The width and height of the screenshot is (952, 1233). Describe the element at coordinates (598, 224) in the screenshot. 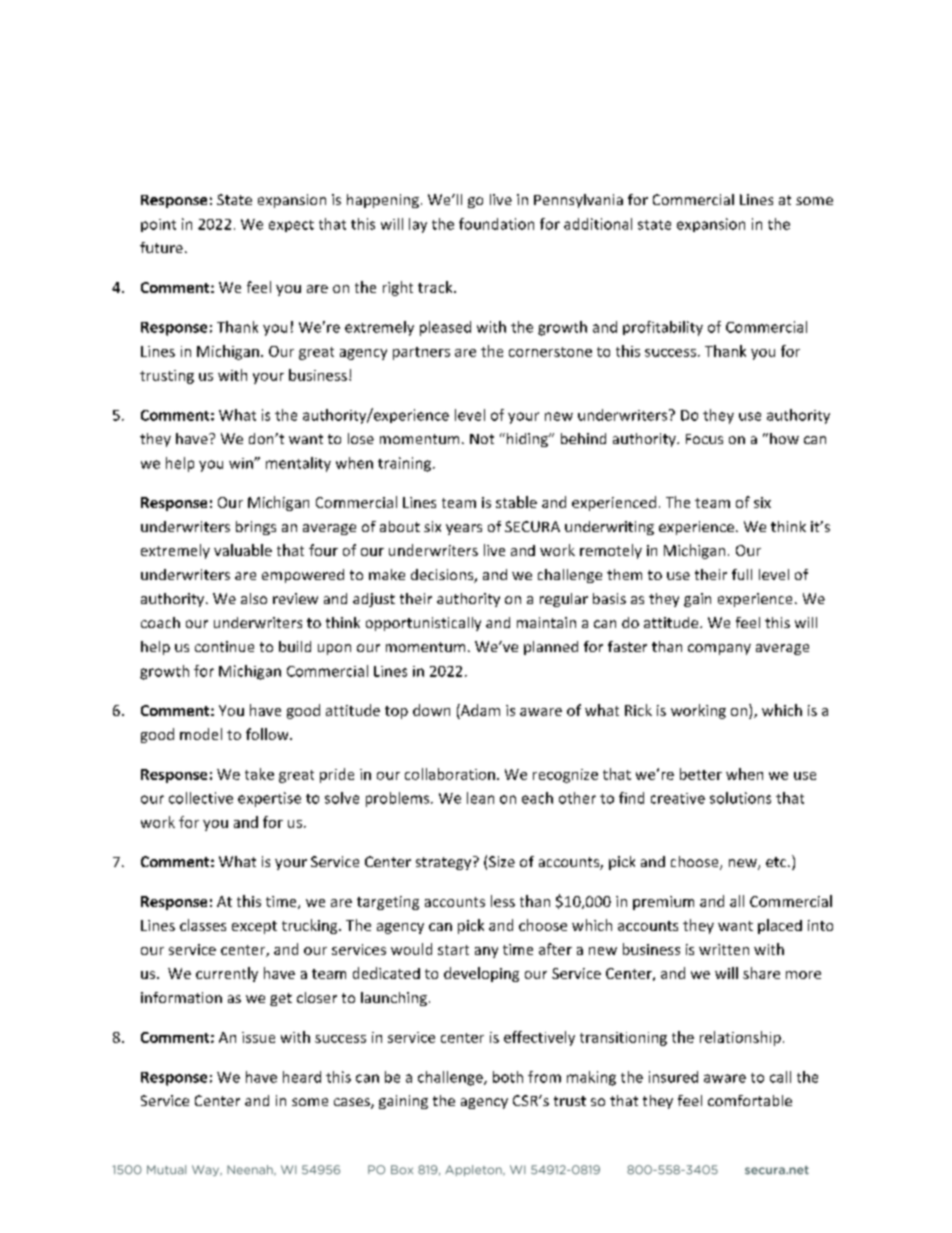

I see `additional` at that location.
